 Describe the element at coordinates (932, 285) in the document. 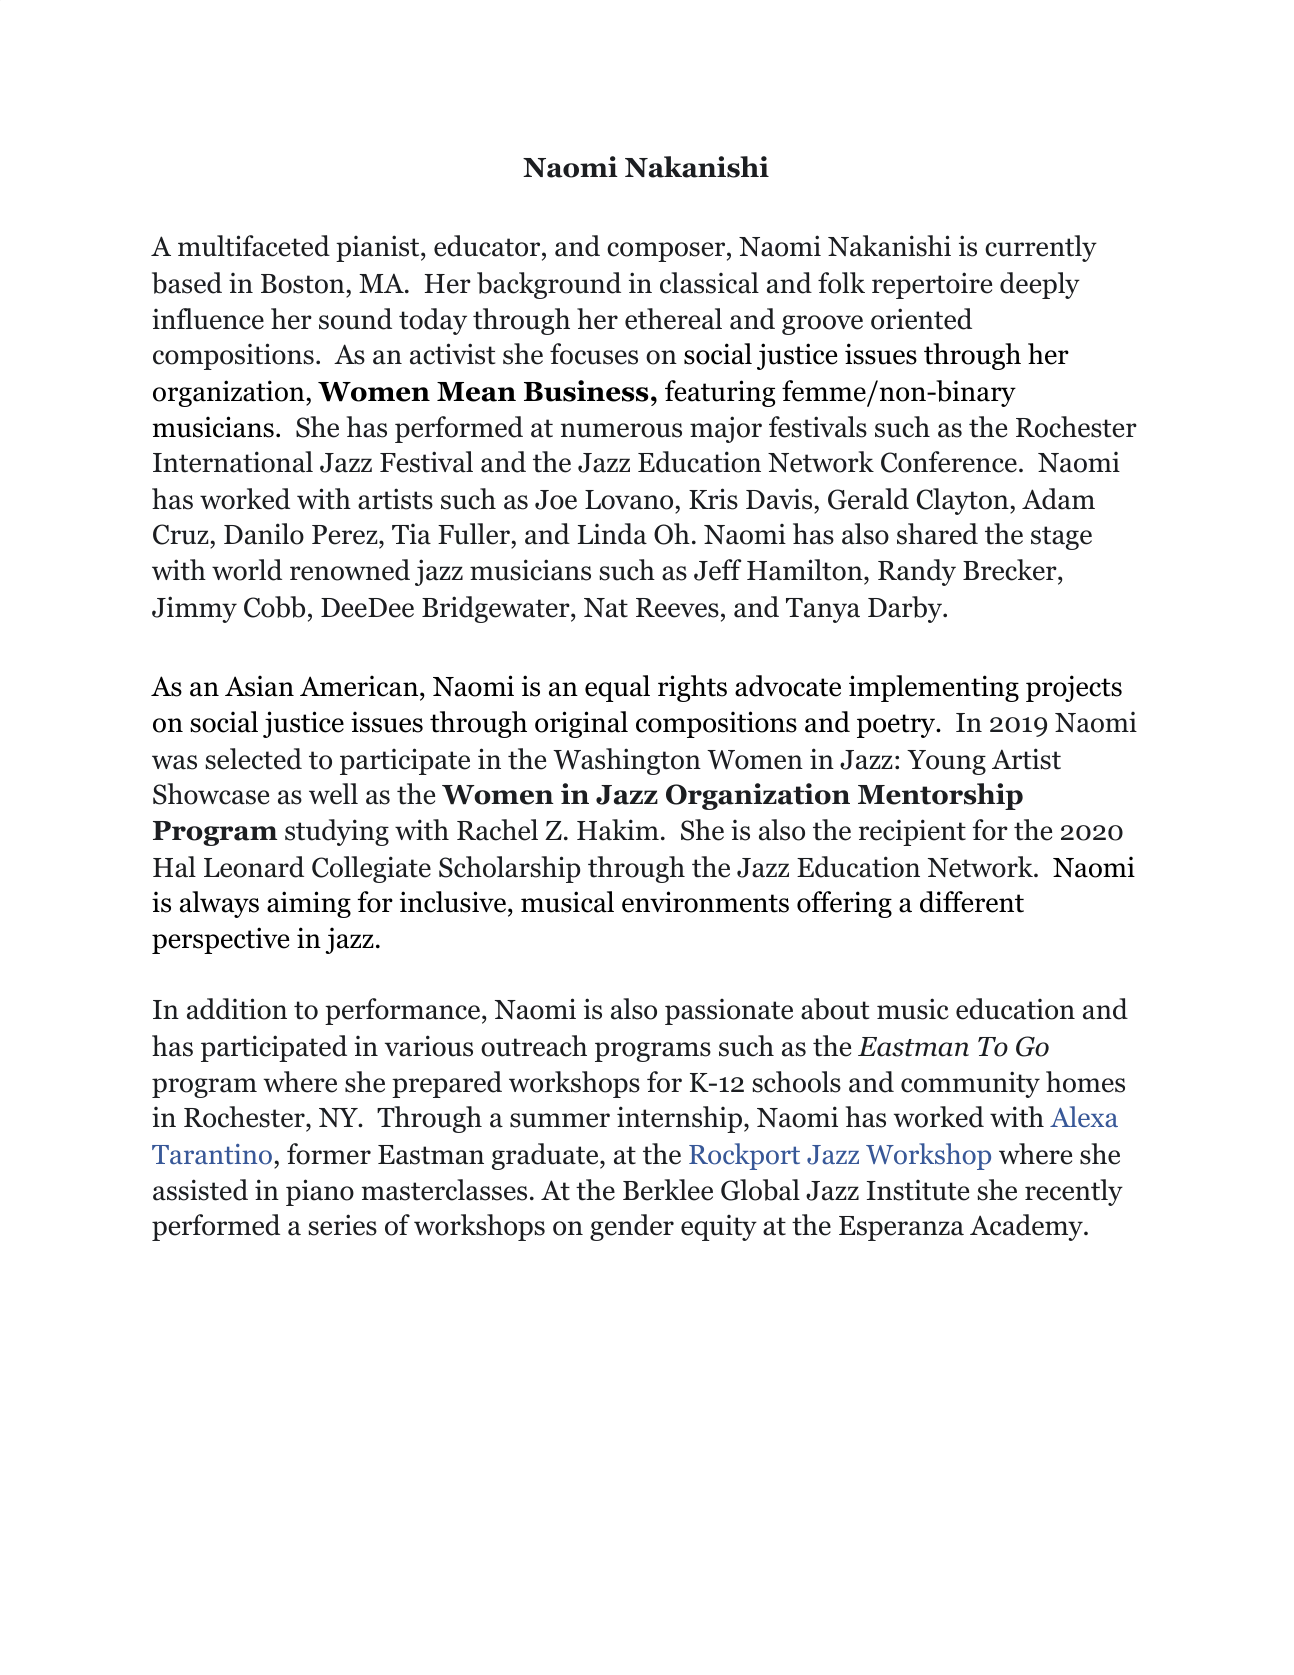

I see `repertoire` at that location.
